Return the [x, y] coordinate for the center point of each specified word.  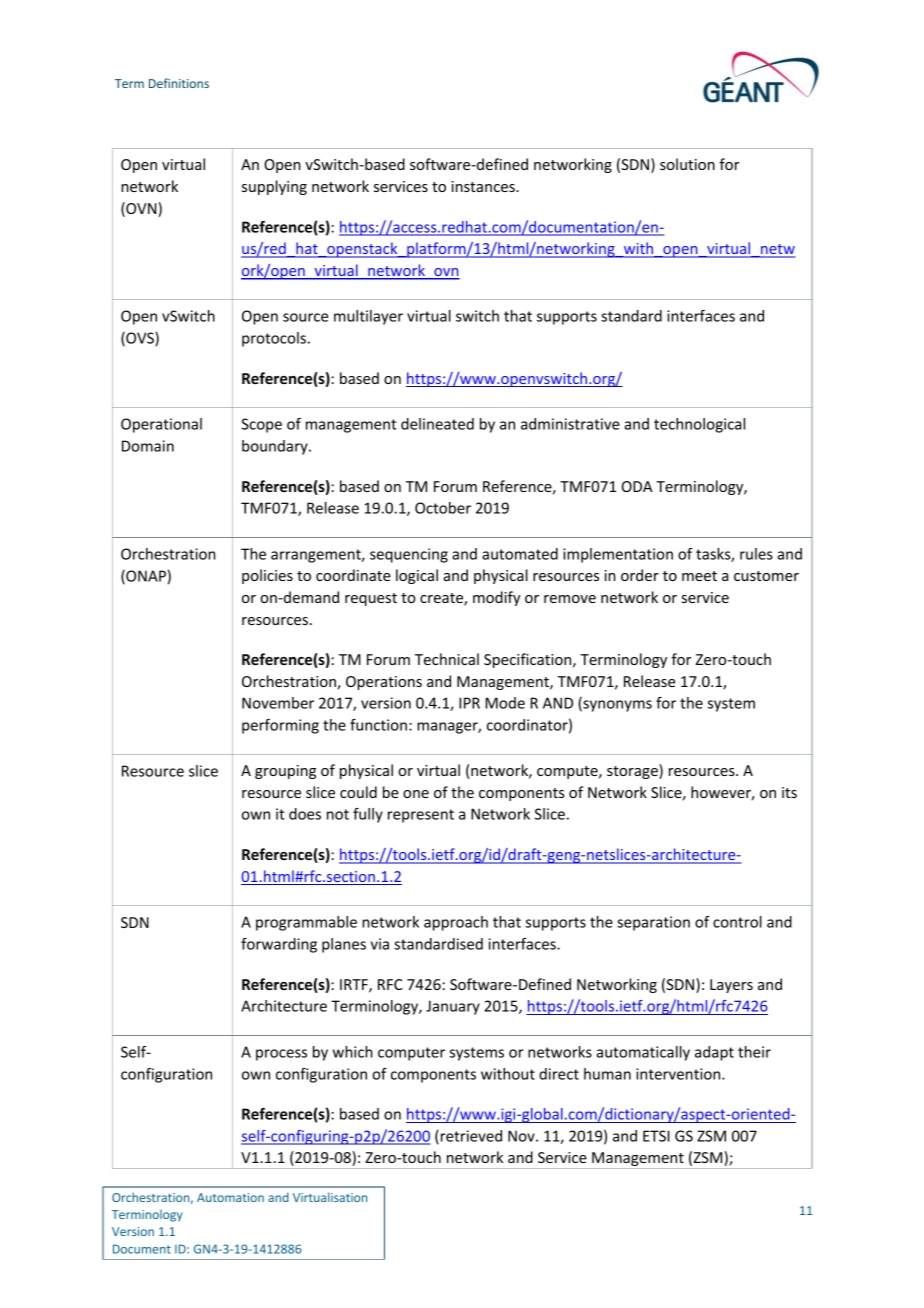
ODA [637, 486]
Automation [230, 1197]
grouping [285, 772]
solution [687, 164]
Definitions [179, 83]
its [789, 792]
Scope [261, 425]
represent [421, 816]
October [443, 508]
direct [559, 1074]
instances [484, 186]
